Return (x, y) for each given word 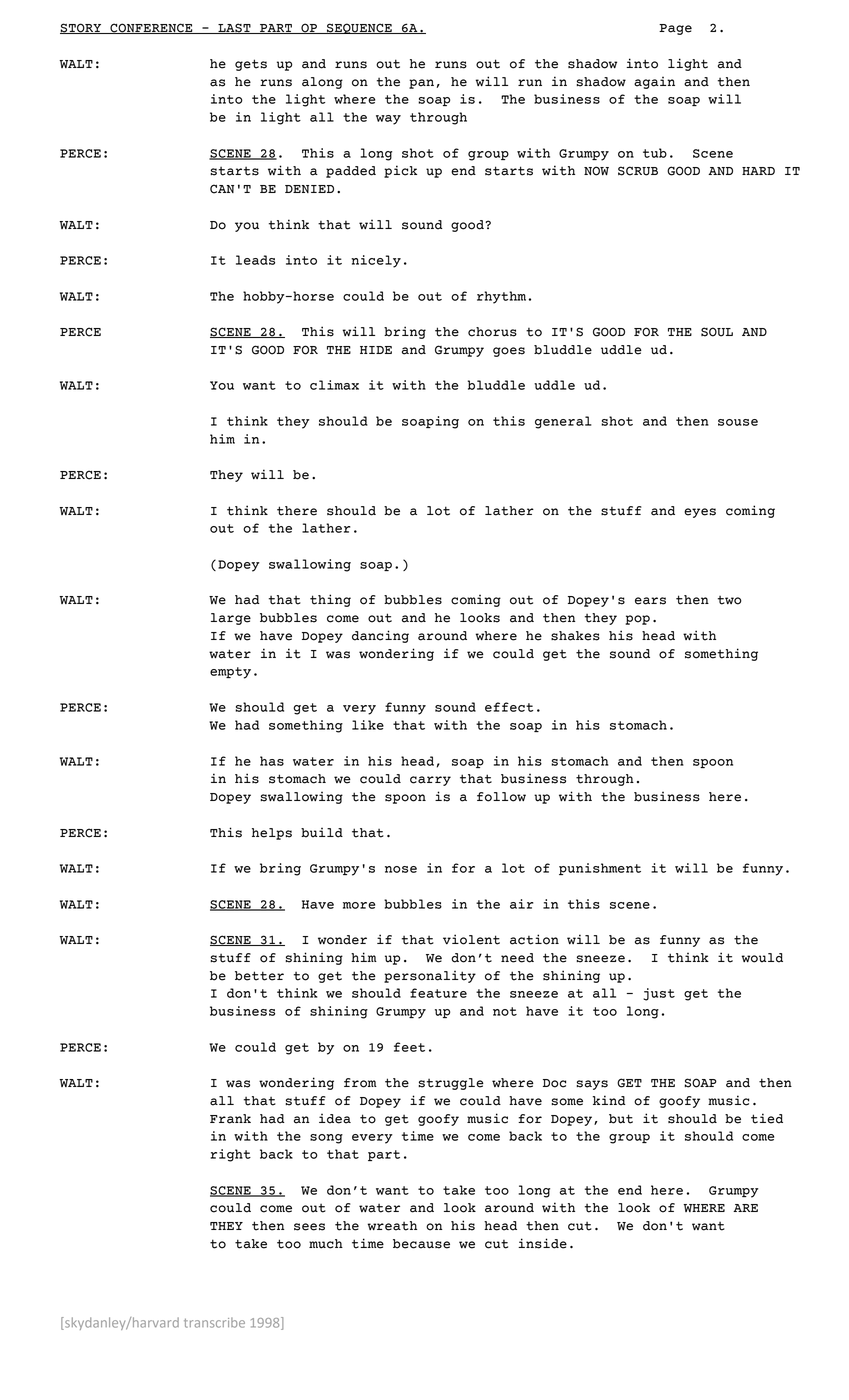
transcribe (214, 1322)
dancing (380, 636)
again (654, 83)
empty (230, 673)
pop (637, 620)
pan (421, 84)
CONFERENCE (151, 28)
